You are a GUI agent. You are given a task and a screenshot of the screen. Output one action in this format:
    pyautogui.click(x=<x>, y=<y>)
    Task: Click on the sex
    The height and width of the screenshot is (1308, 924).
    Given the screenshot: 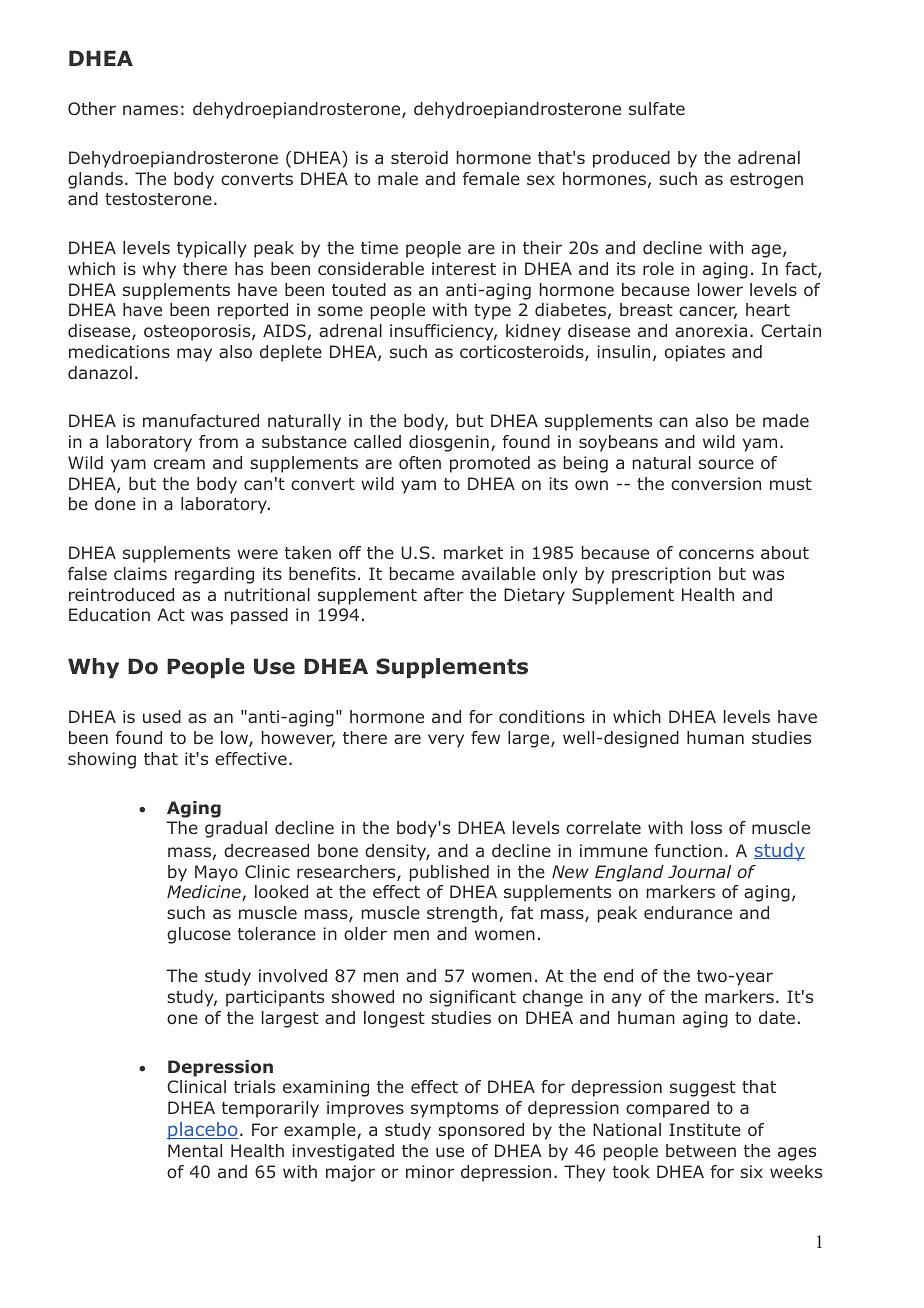 What is the action you would take?
    pyautogui.click(x=541, y=180)
